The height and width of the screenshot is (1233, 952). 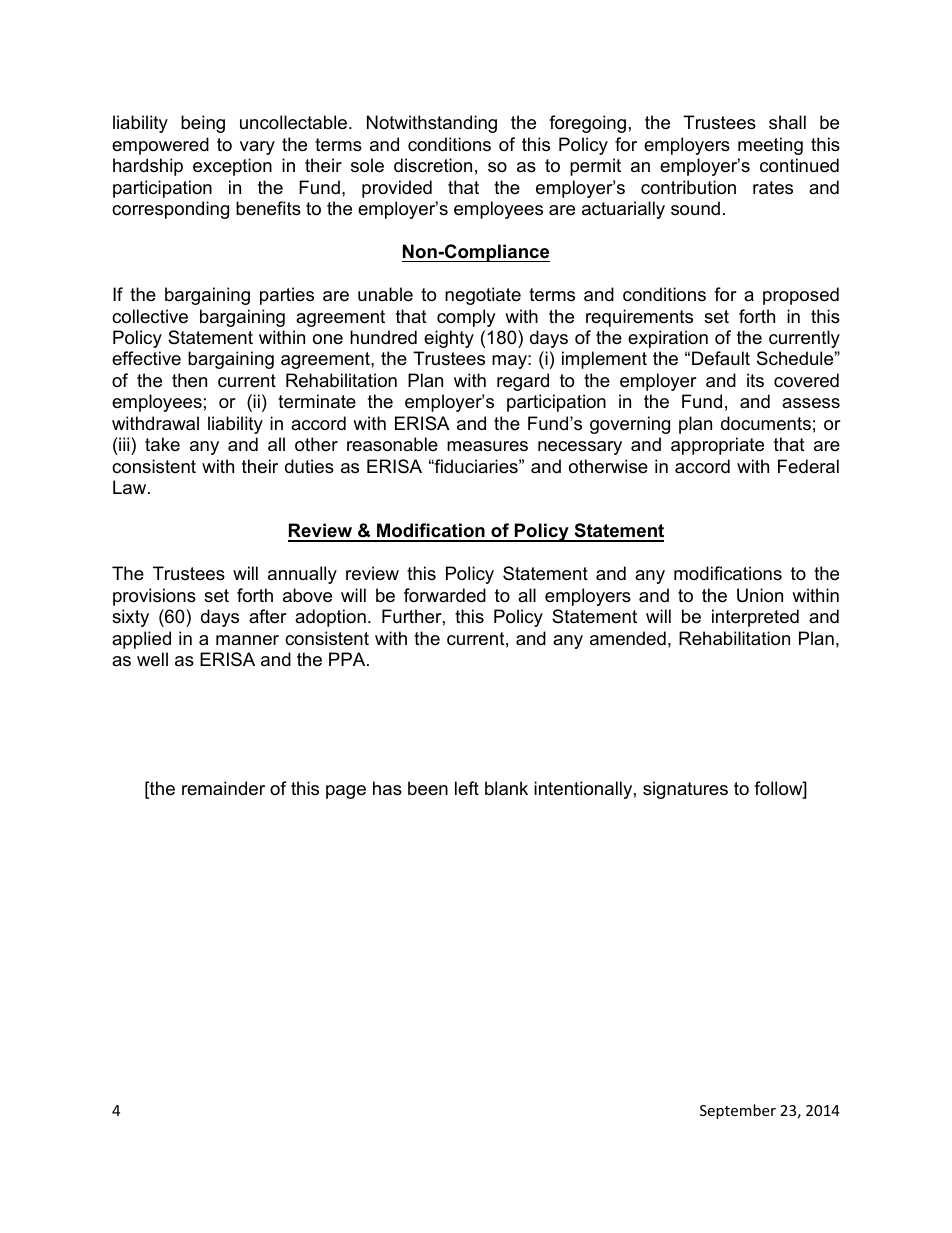 I want to click on exception, so click(x=232, y=167).
